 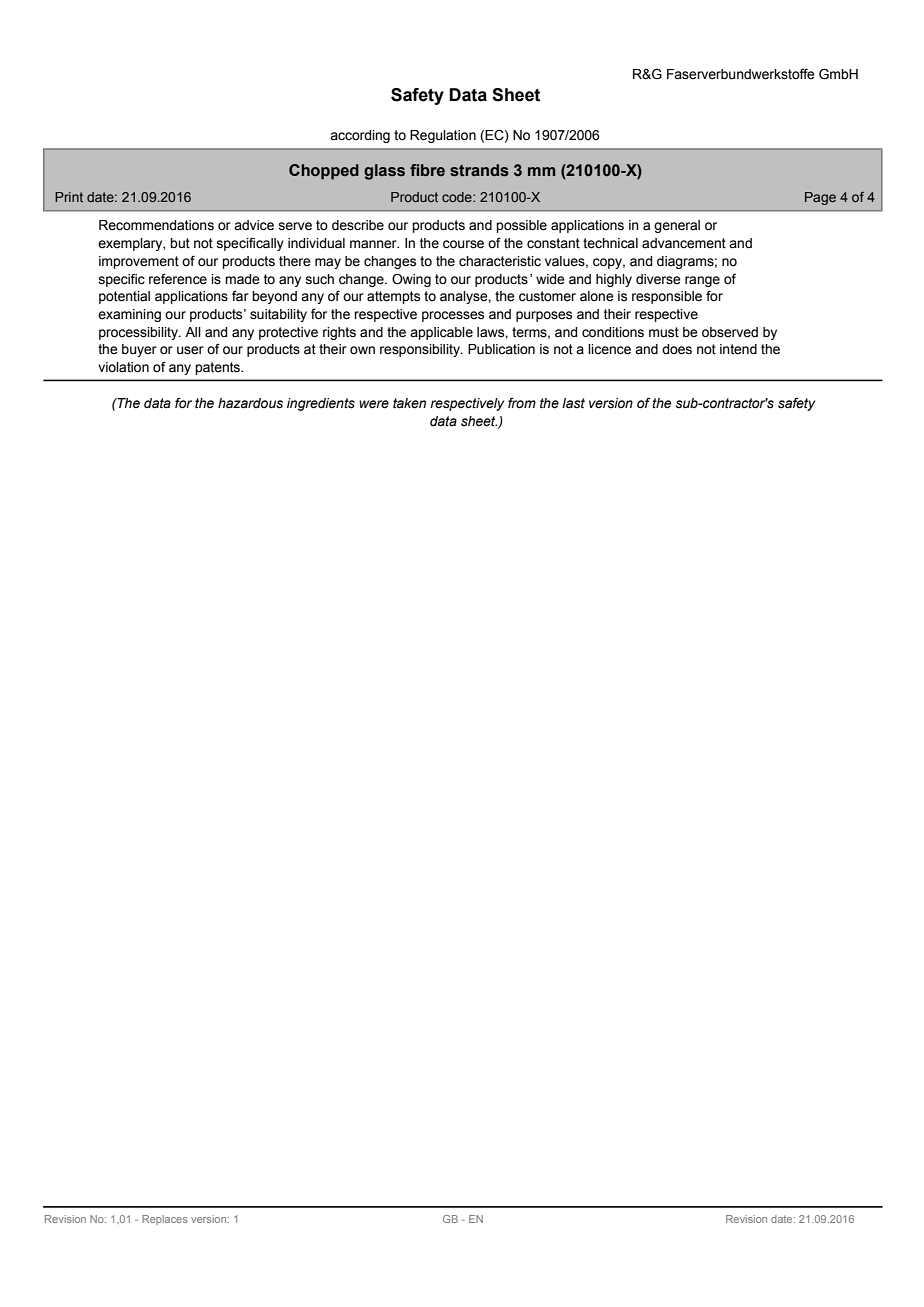 What do you see at coordinates (677, 226) in the document?
I see `general` at bounding box center [677, 226].
